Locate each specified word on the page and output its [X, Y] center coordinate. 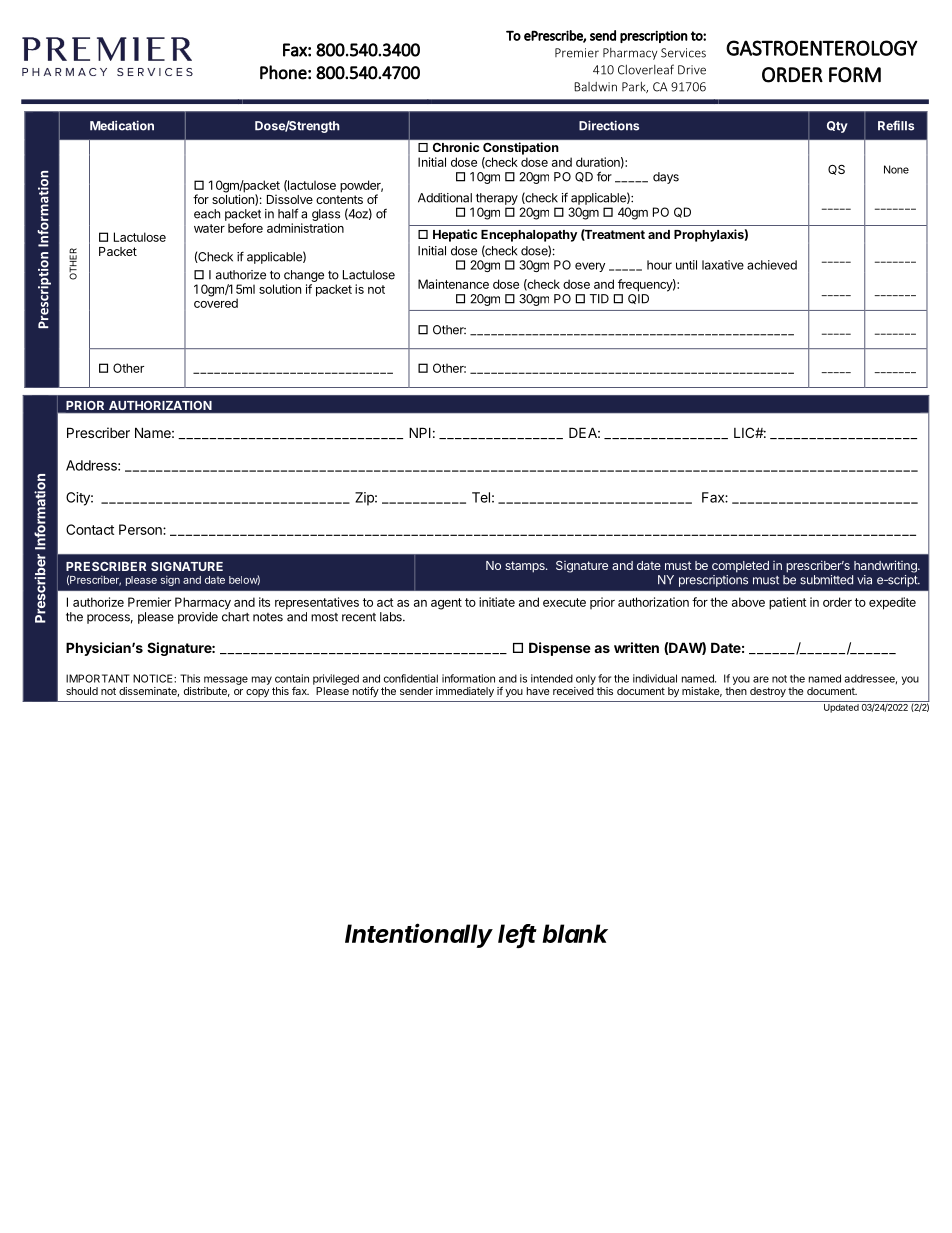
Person [141, 529]
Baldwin [595, 87]
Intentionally [419, 935]
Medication [122, 125]
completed [740, 567]
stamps [526, 567]
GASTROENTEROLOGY [822, 48]
